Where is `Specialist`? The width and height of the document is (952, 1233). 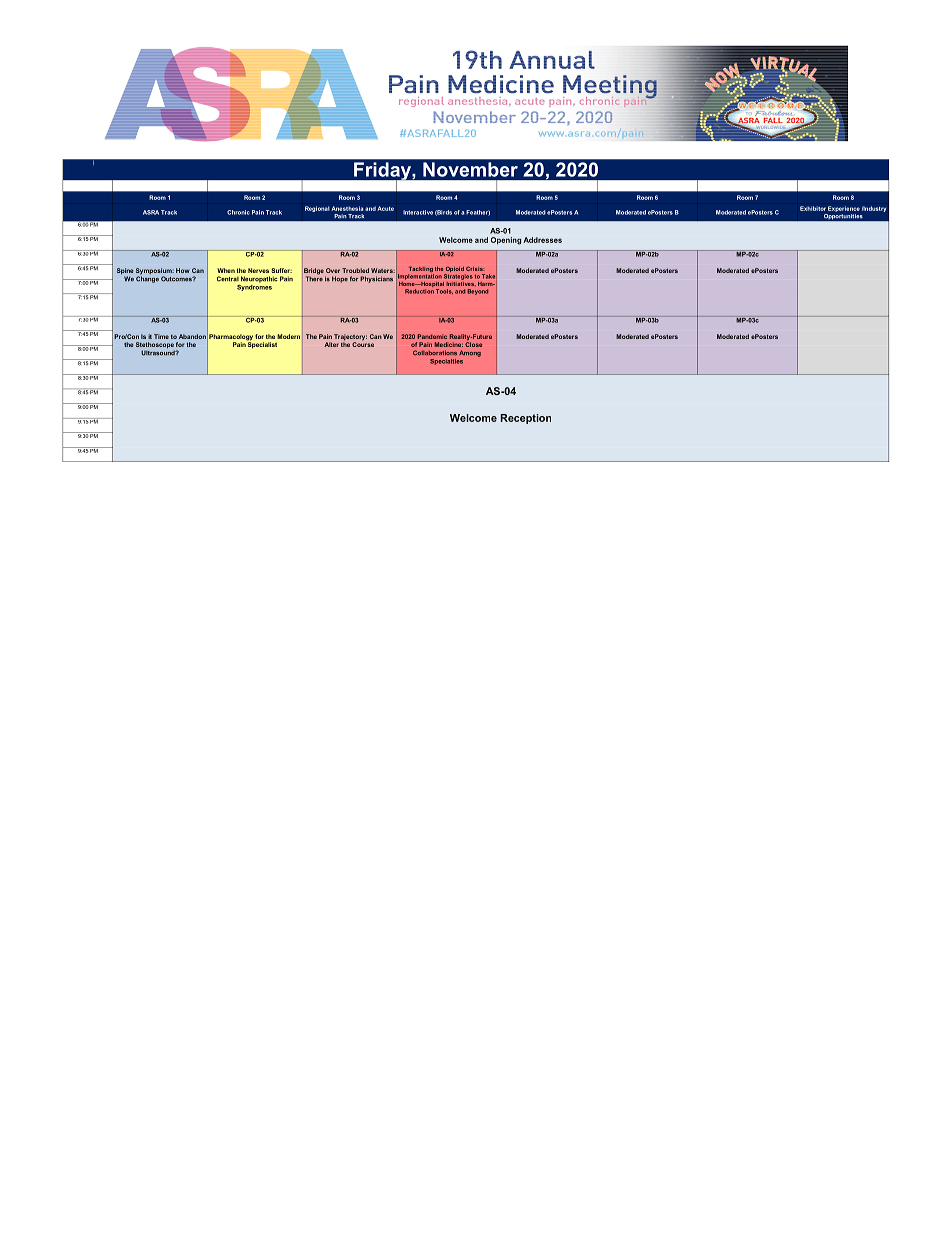 Specialist is located at coordinates (262, 344).
